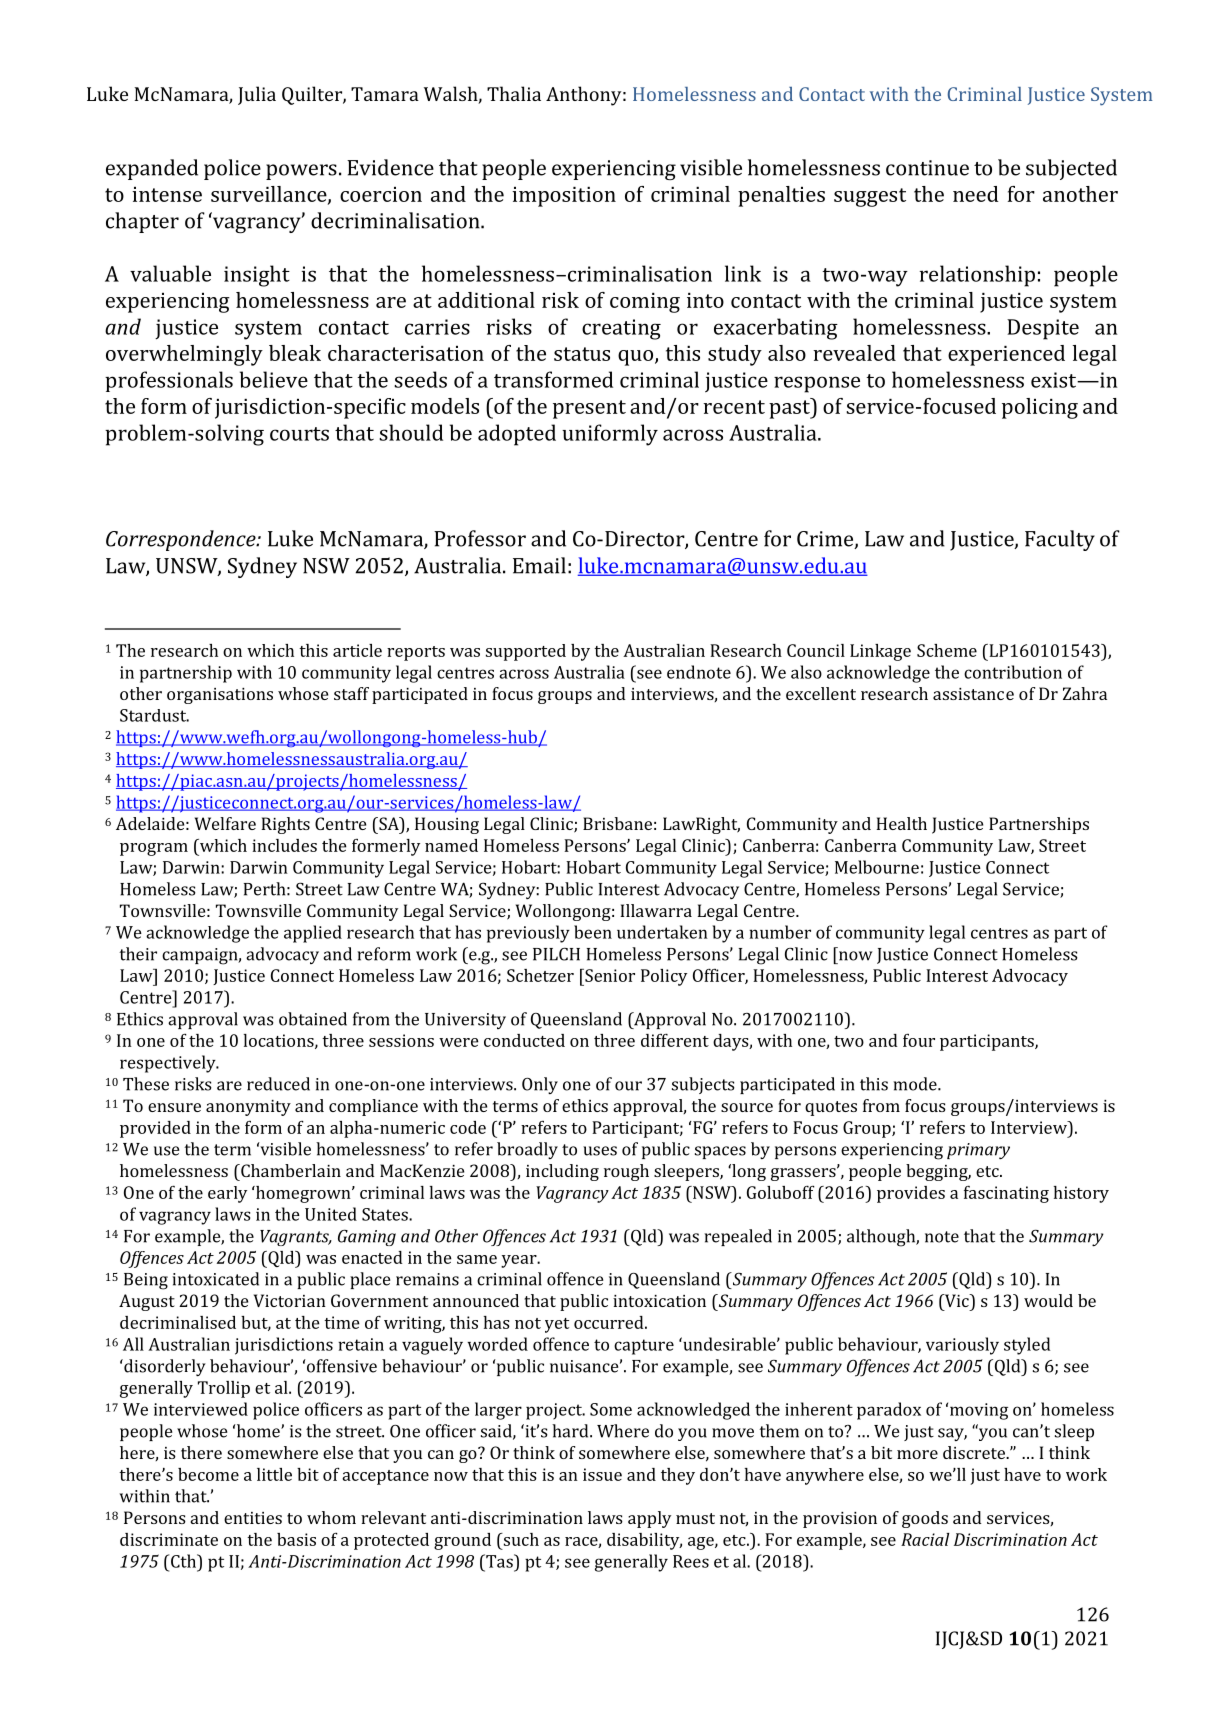  I want to click on Health, so click(901, 823).
